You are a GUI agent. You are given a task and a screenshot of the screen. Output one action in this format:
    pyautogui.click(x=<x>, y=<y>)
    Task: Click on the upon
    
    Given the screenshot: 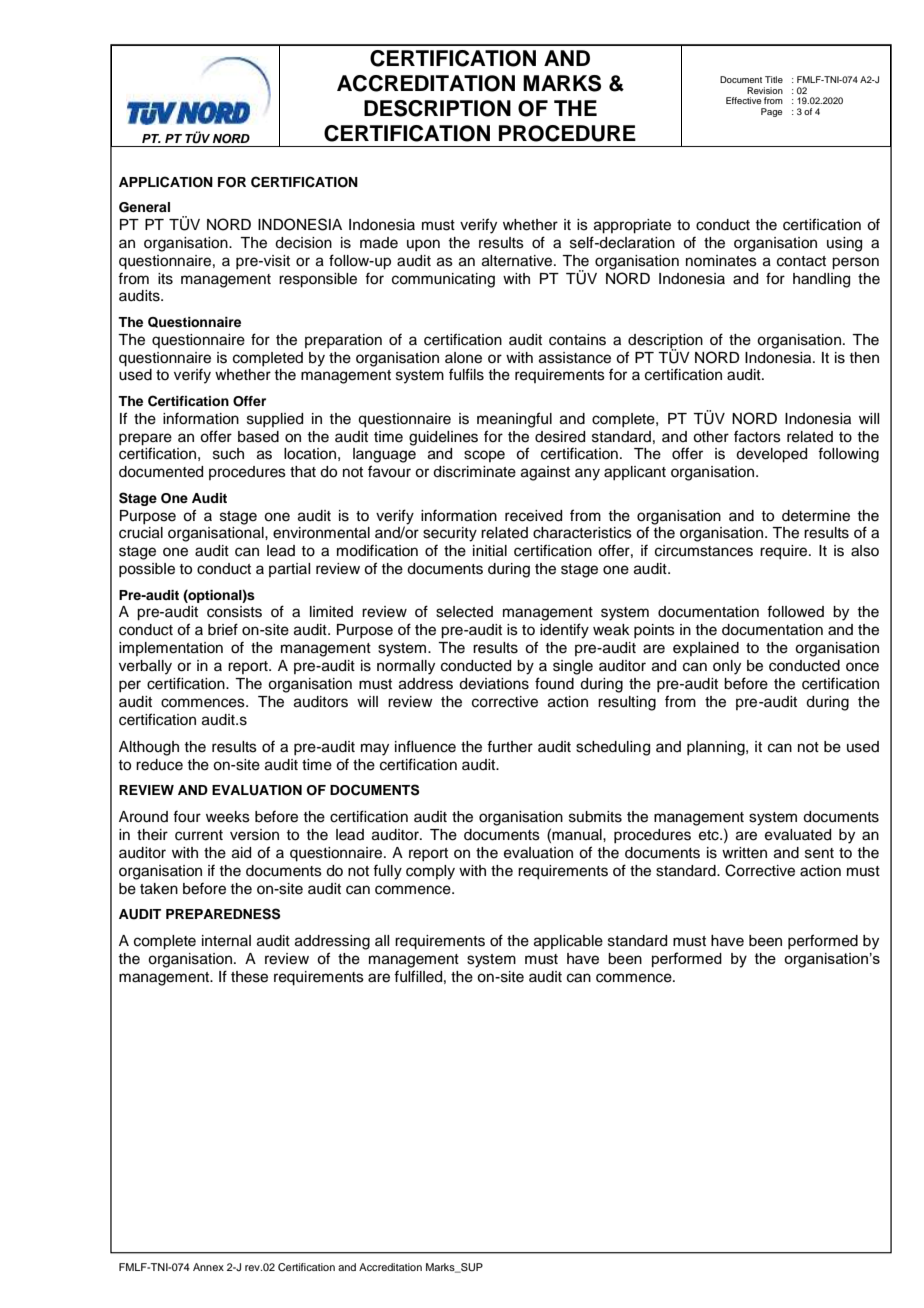 What is the action you would take?
    pyautogui.click(x=423, y=245)
